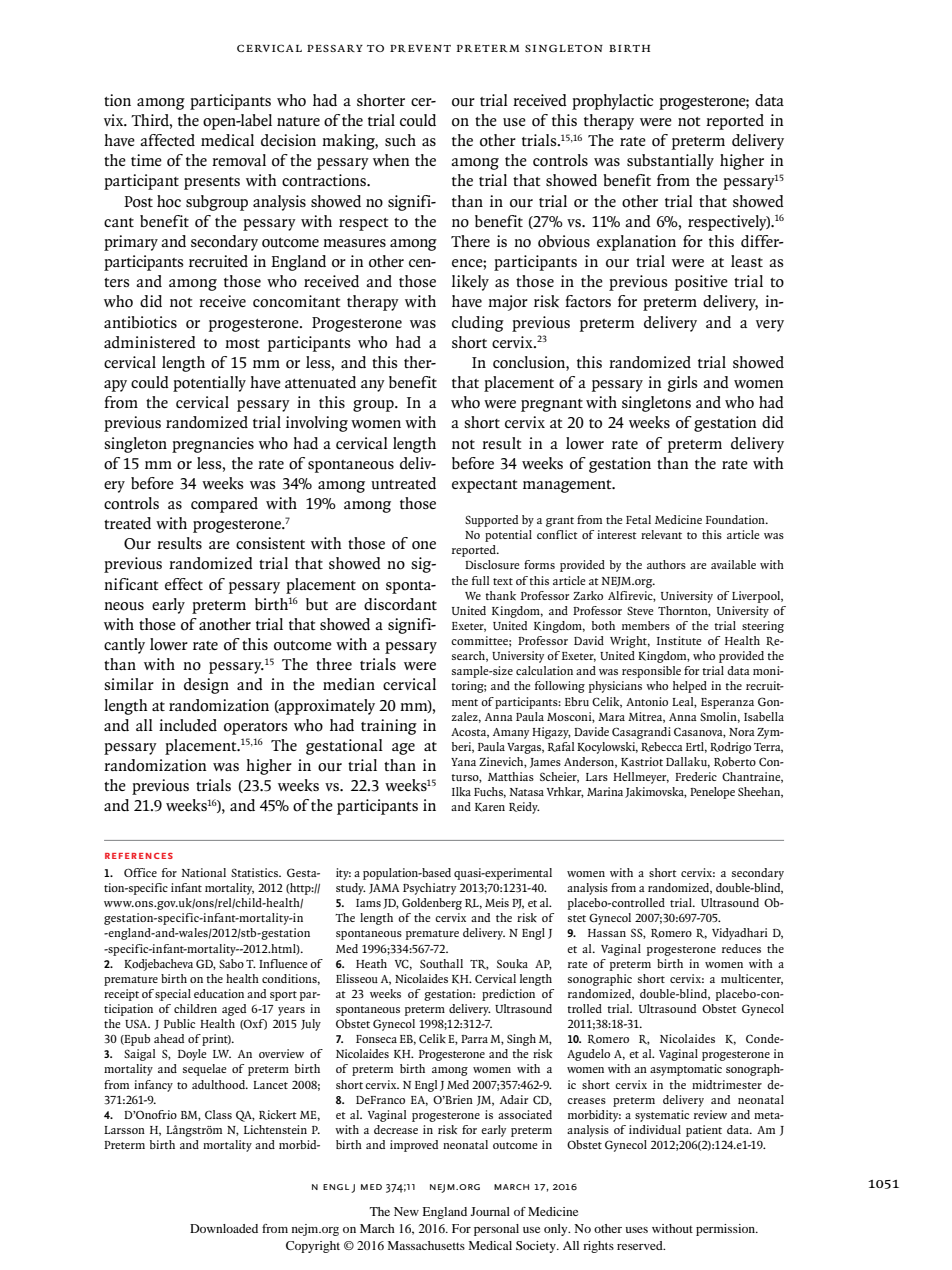  I want to click on Supported, so click(491, 521).
